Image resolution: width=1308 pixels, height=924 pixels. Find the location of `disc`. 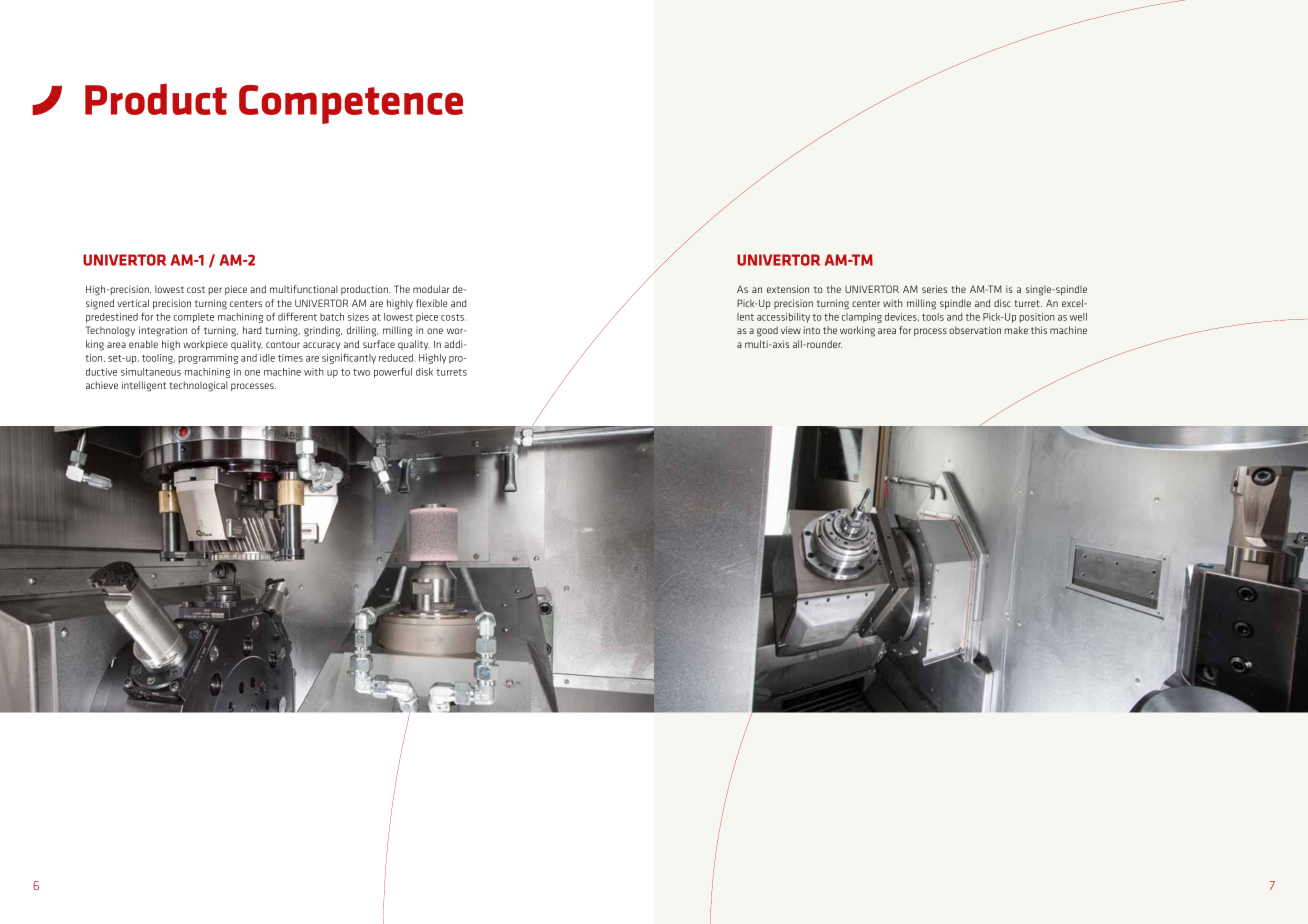

disc is located at coordinates (1002, 303).
